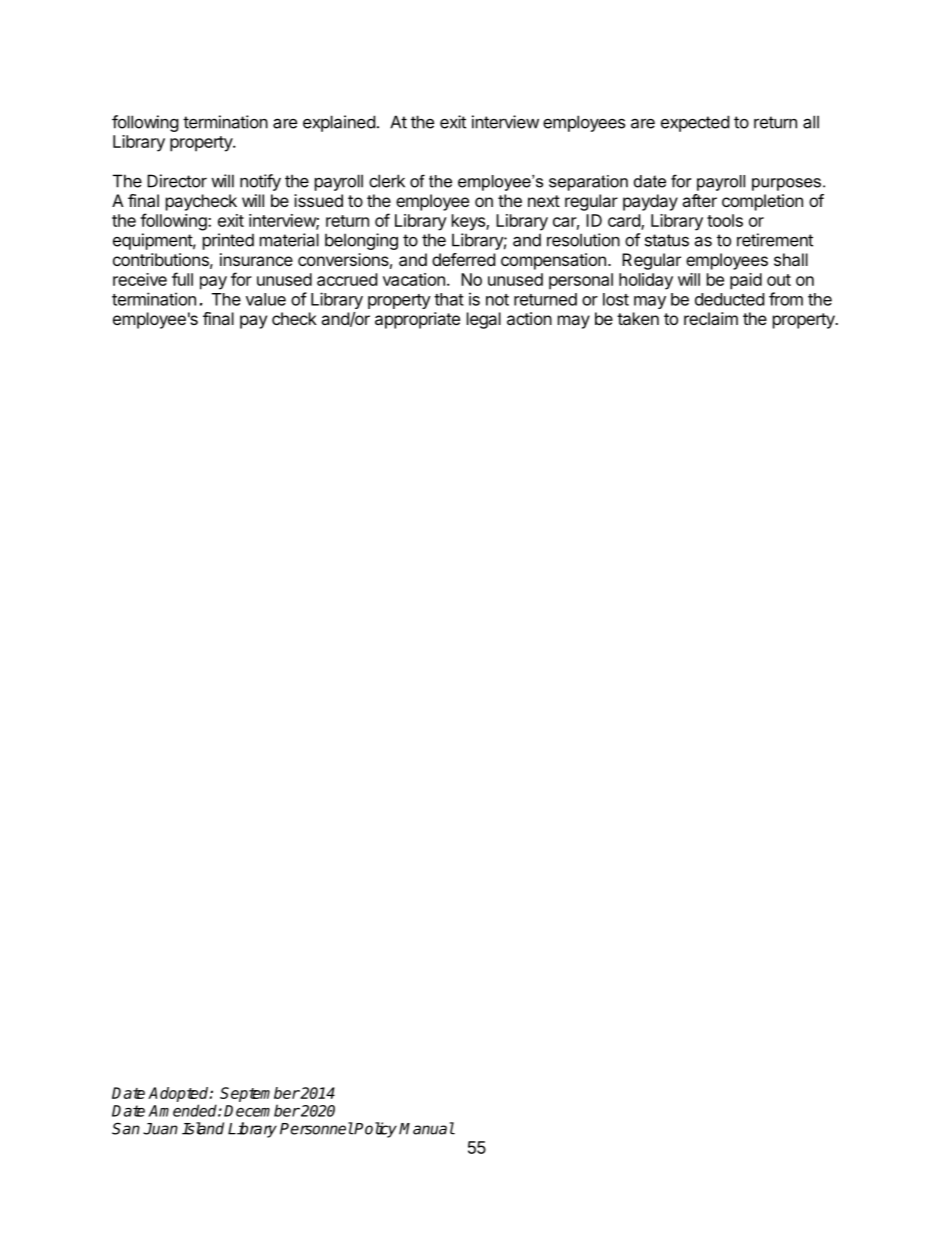  What do you see at coordinates (484, 320) in the screenshot?
I see `legal` at bounding box center [484, 320].
